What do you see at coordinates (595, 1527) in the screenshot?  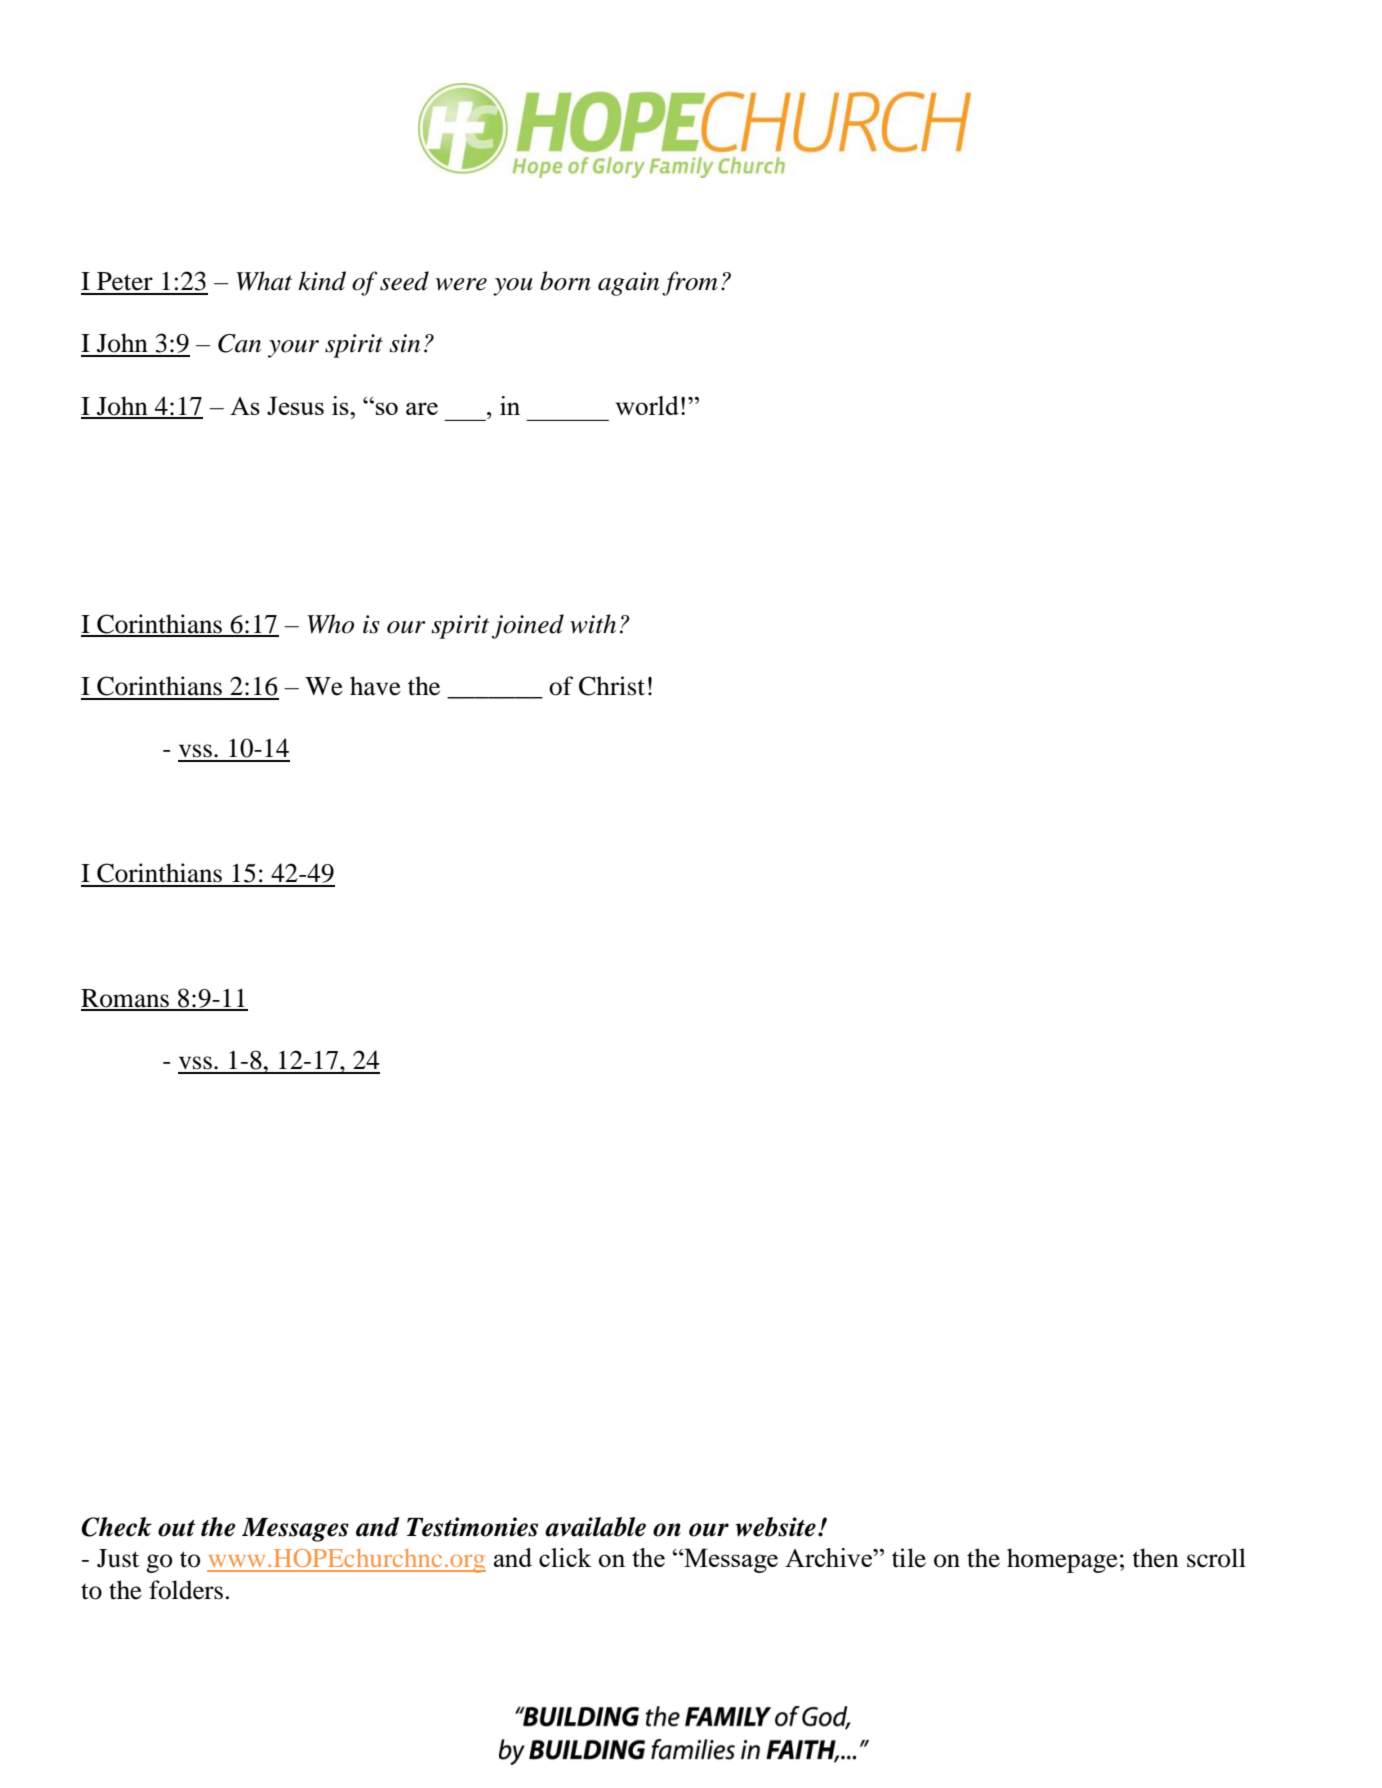 I see `available` at bounding box center [595, 1527].
